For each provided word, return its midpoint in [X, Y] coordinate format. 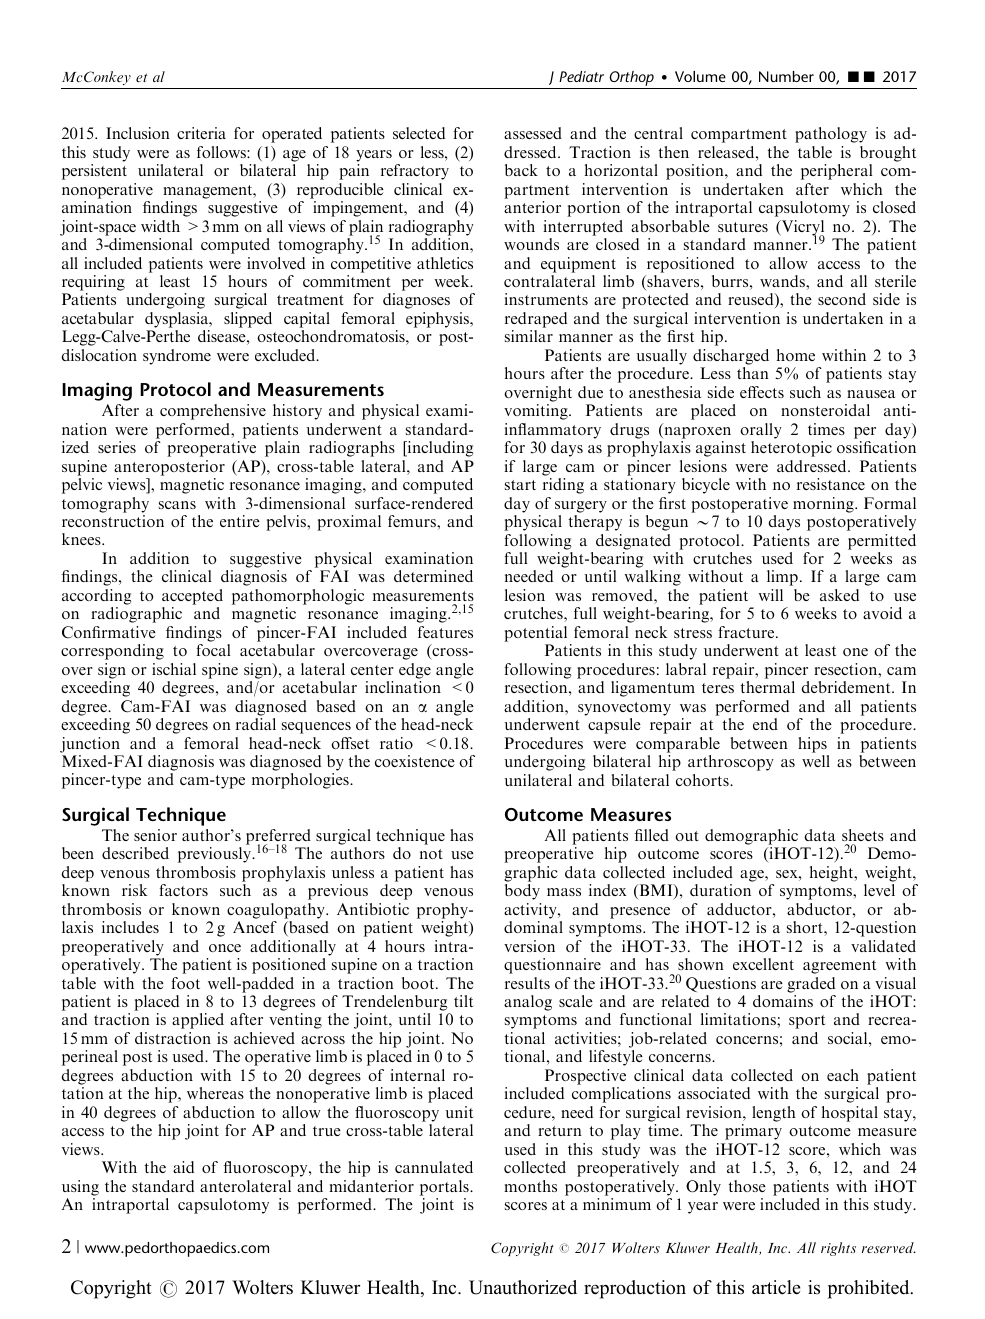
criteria [201, 133]
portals [445, 1188]
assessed [533, 133]
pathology [831, 135]
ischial [174, 669]
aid [183, 1167]
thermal [768, 687]
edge [415, 671]
